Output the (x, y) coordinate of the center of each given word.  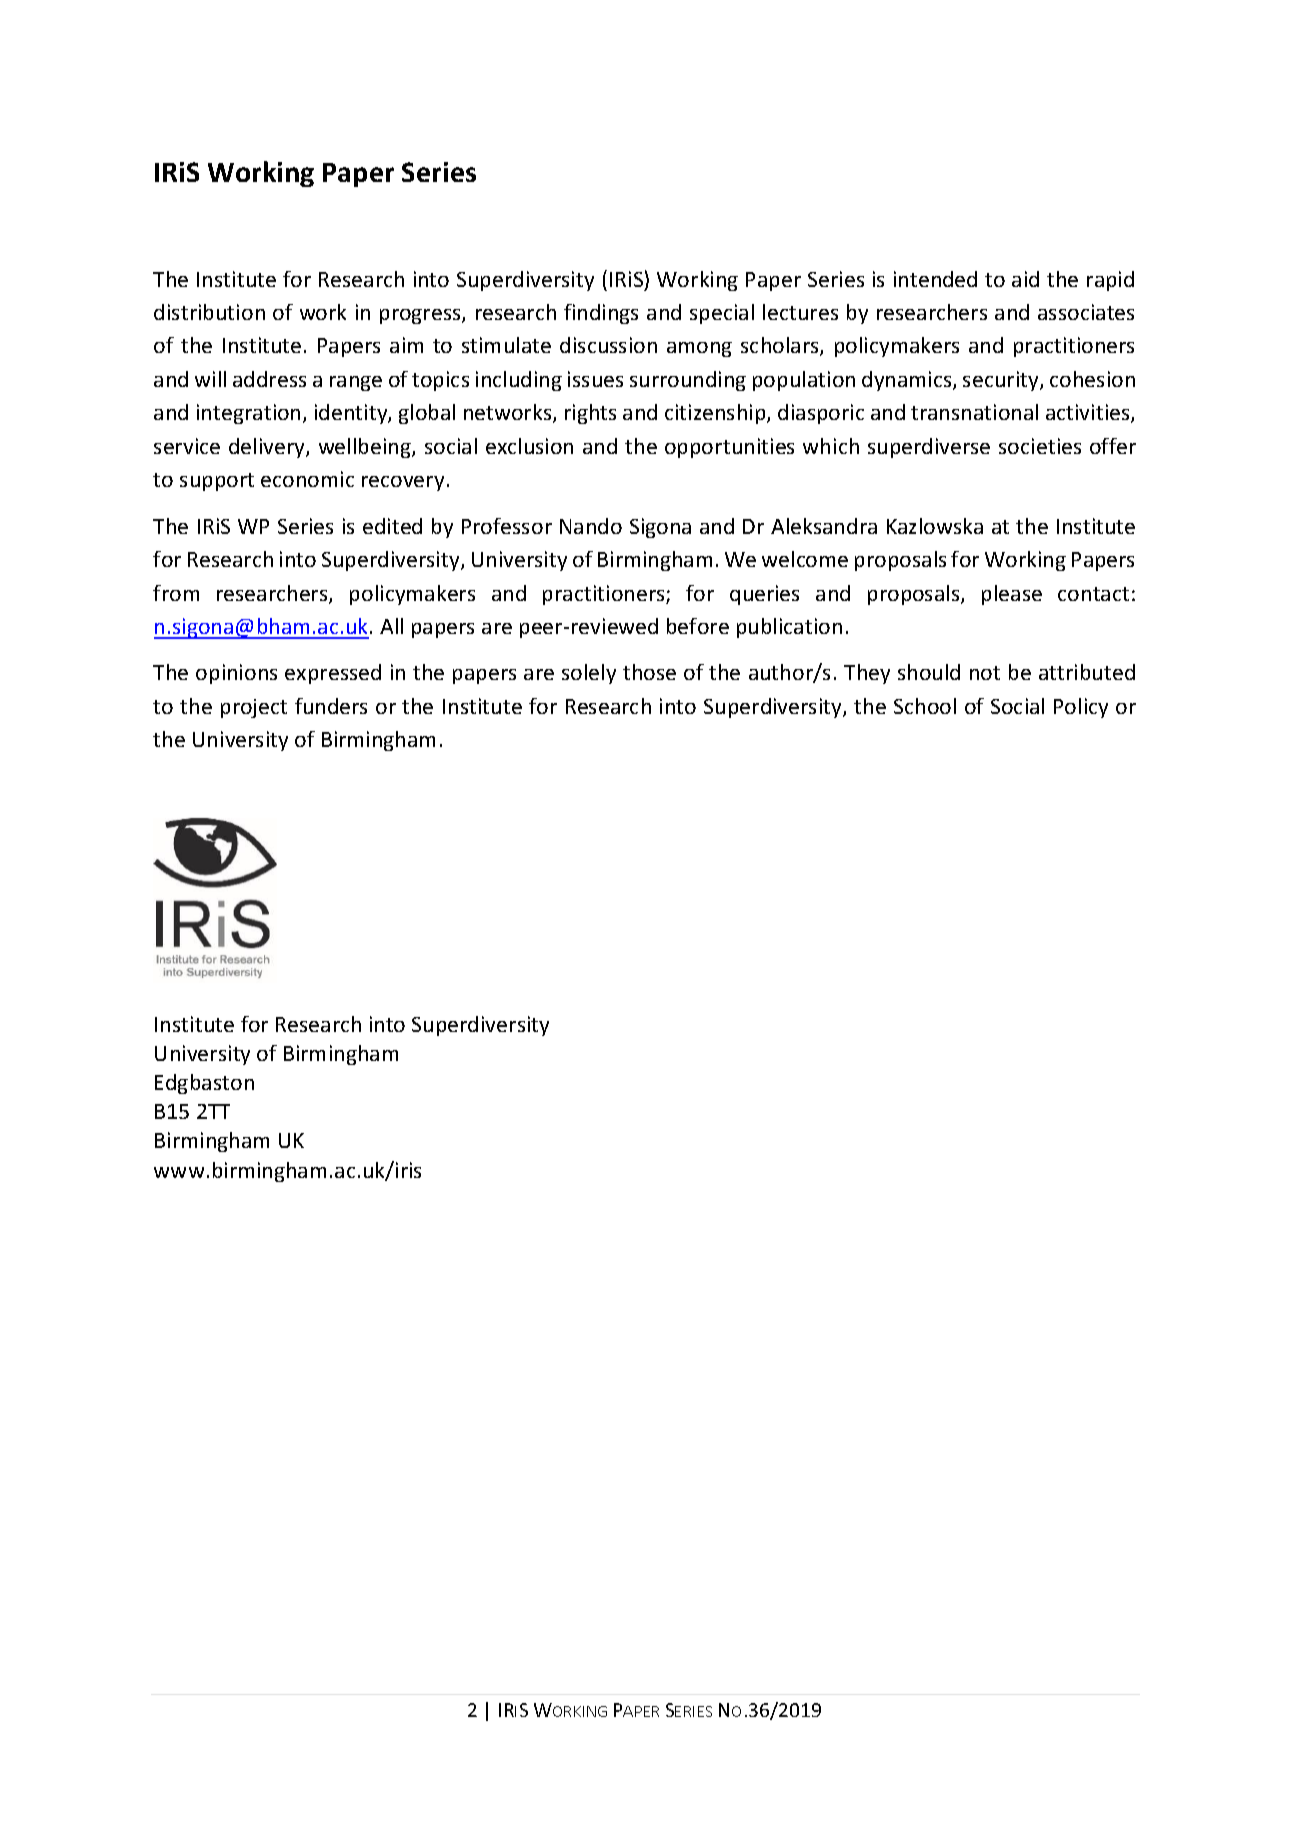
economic (307, 479)
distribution (209, 312)
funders (331, 706)
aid (1025, 279)
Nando (591, 526)
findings (601, 314)
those (649, 672)
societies (1040, 446)
